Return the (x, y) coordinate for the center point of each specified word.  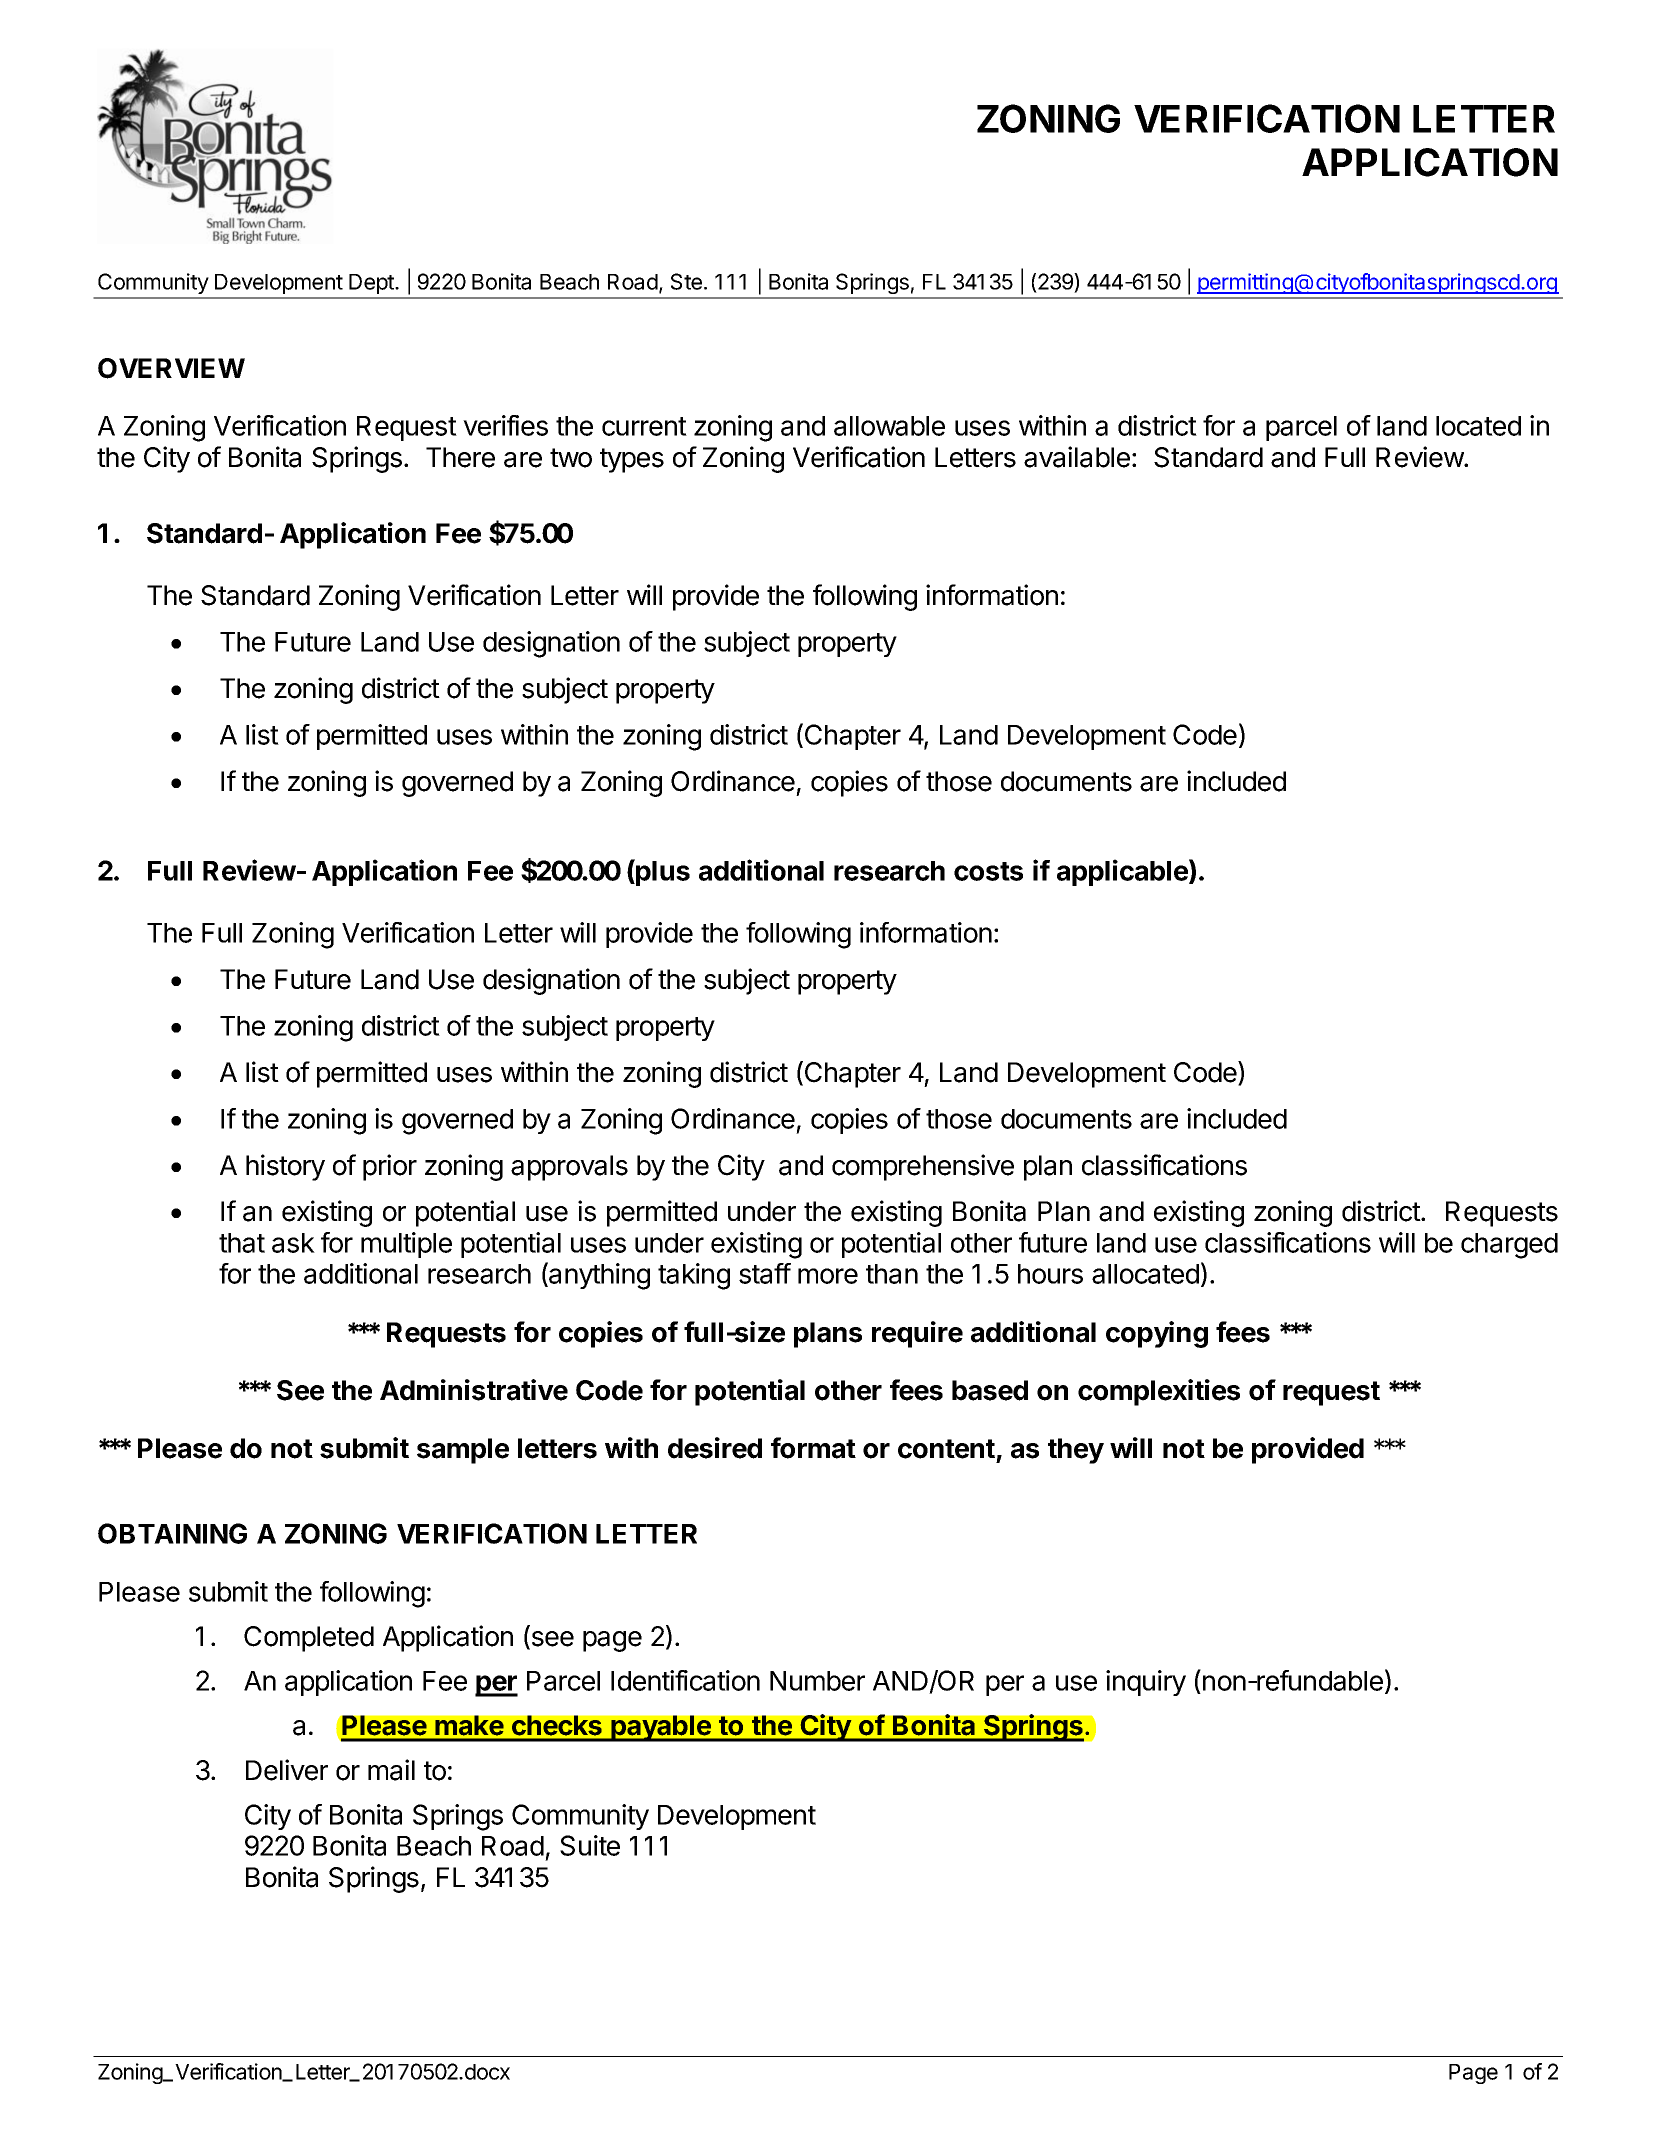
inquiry (1146, 1683)
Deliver (287, 1770)
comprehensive (923, 1167)
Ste (686, 281)
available (1077, 457)
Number (817, 1681)
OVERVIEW (171, 368)
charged (1509, 1246)
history (285, 1167)
